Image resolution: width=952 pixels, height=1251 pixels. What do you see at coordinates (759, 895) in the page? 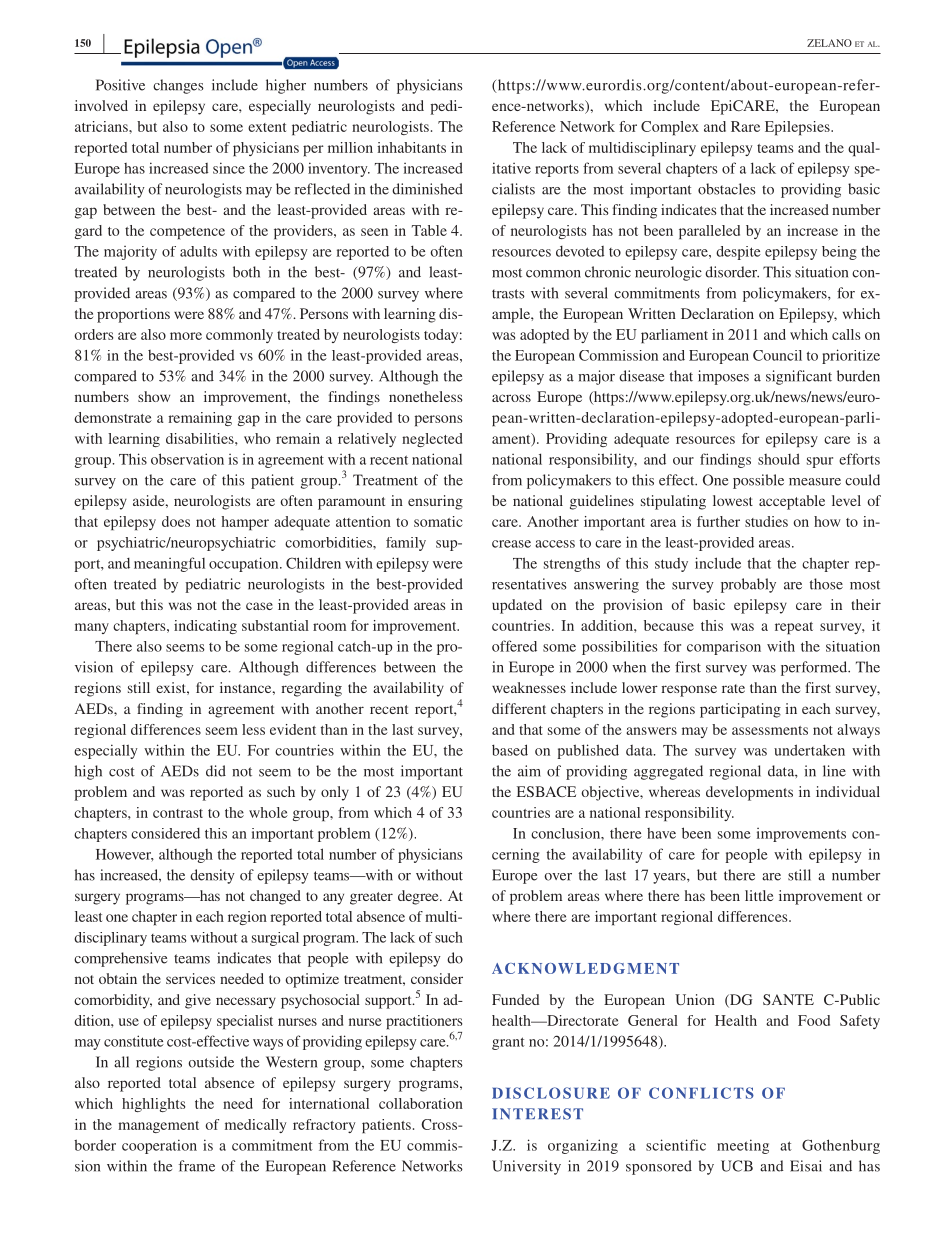
I see `little` at bounding box center [759, 895].
